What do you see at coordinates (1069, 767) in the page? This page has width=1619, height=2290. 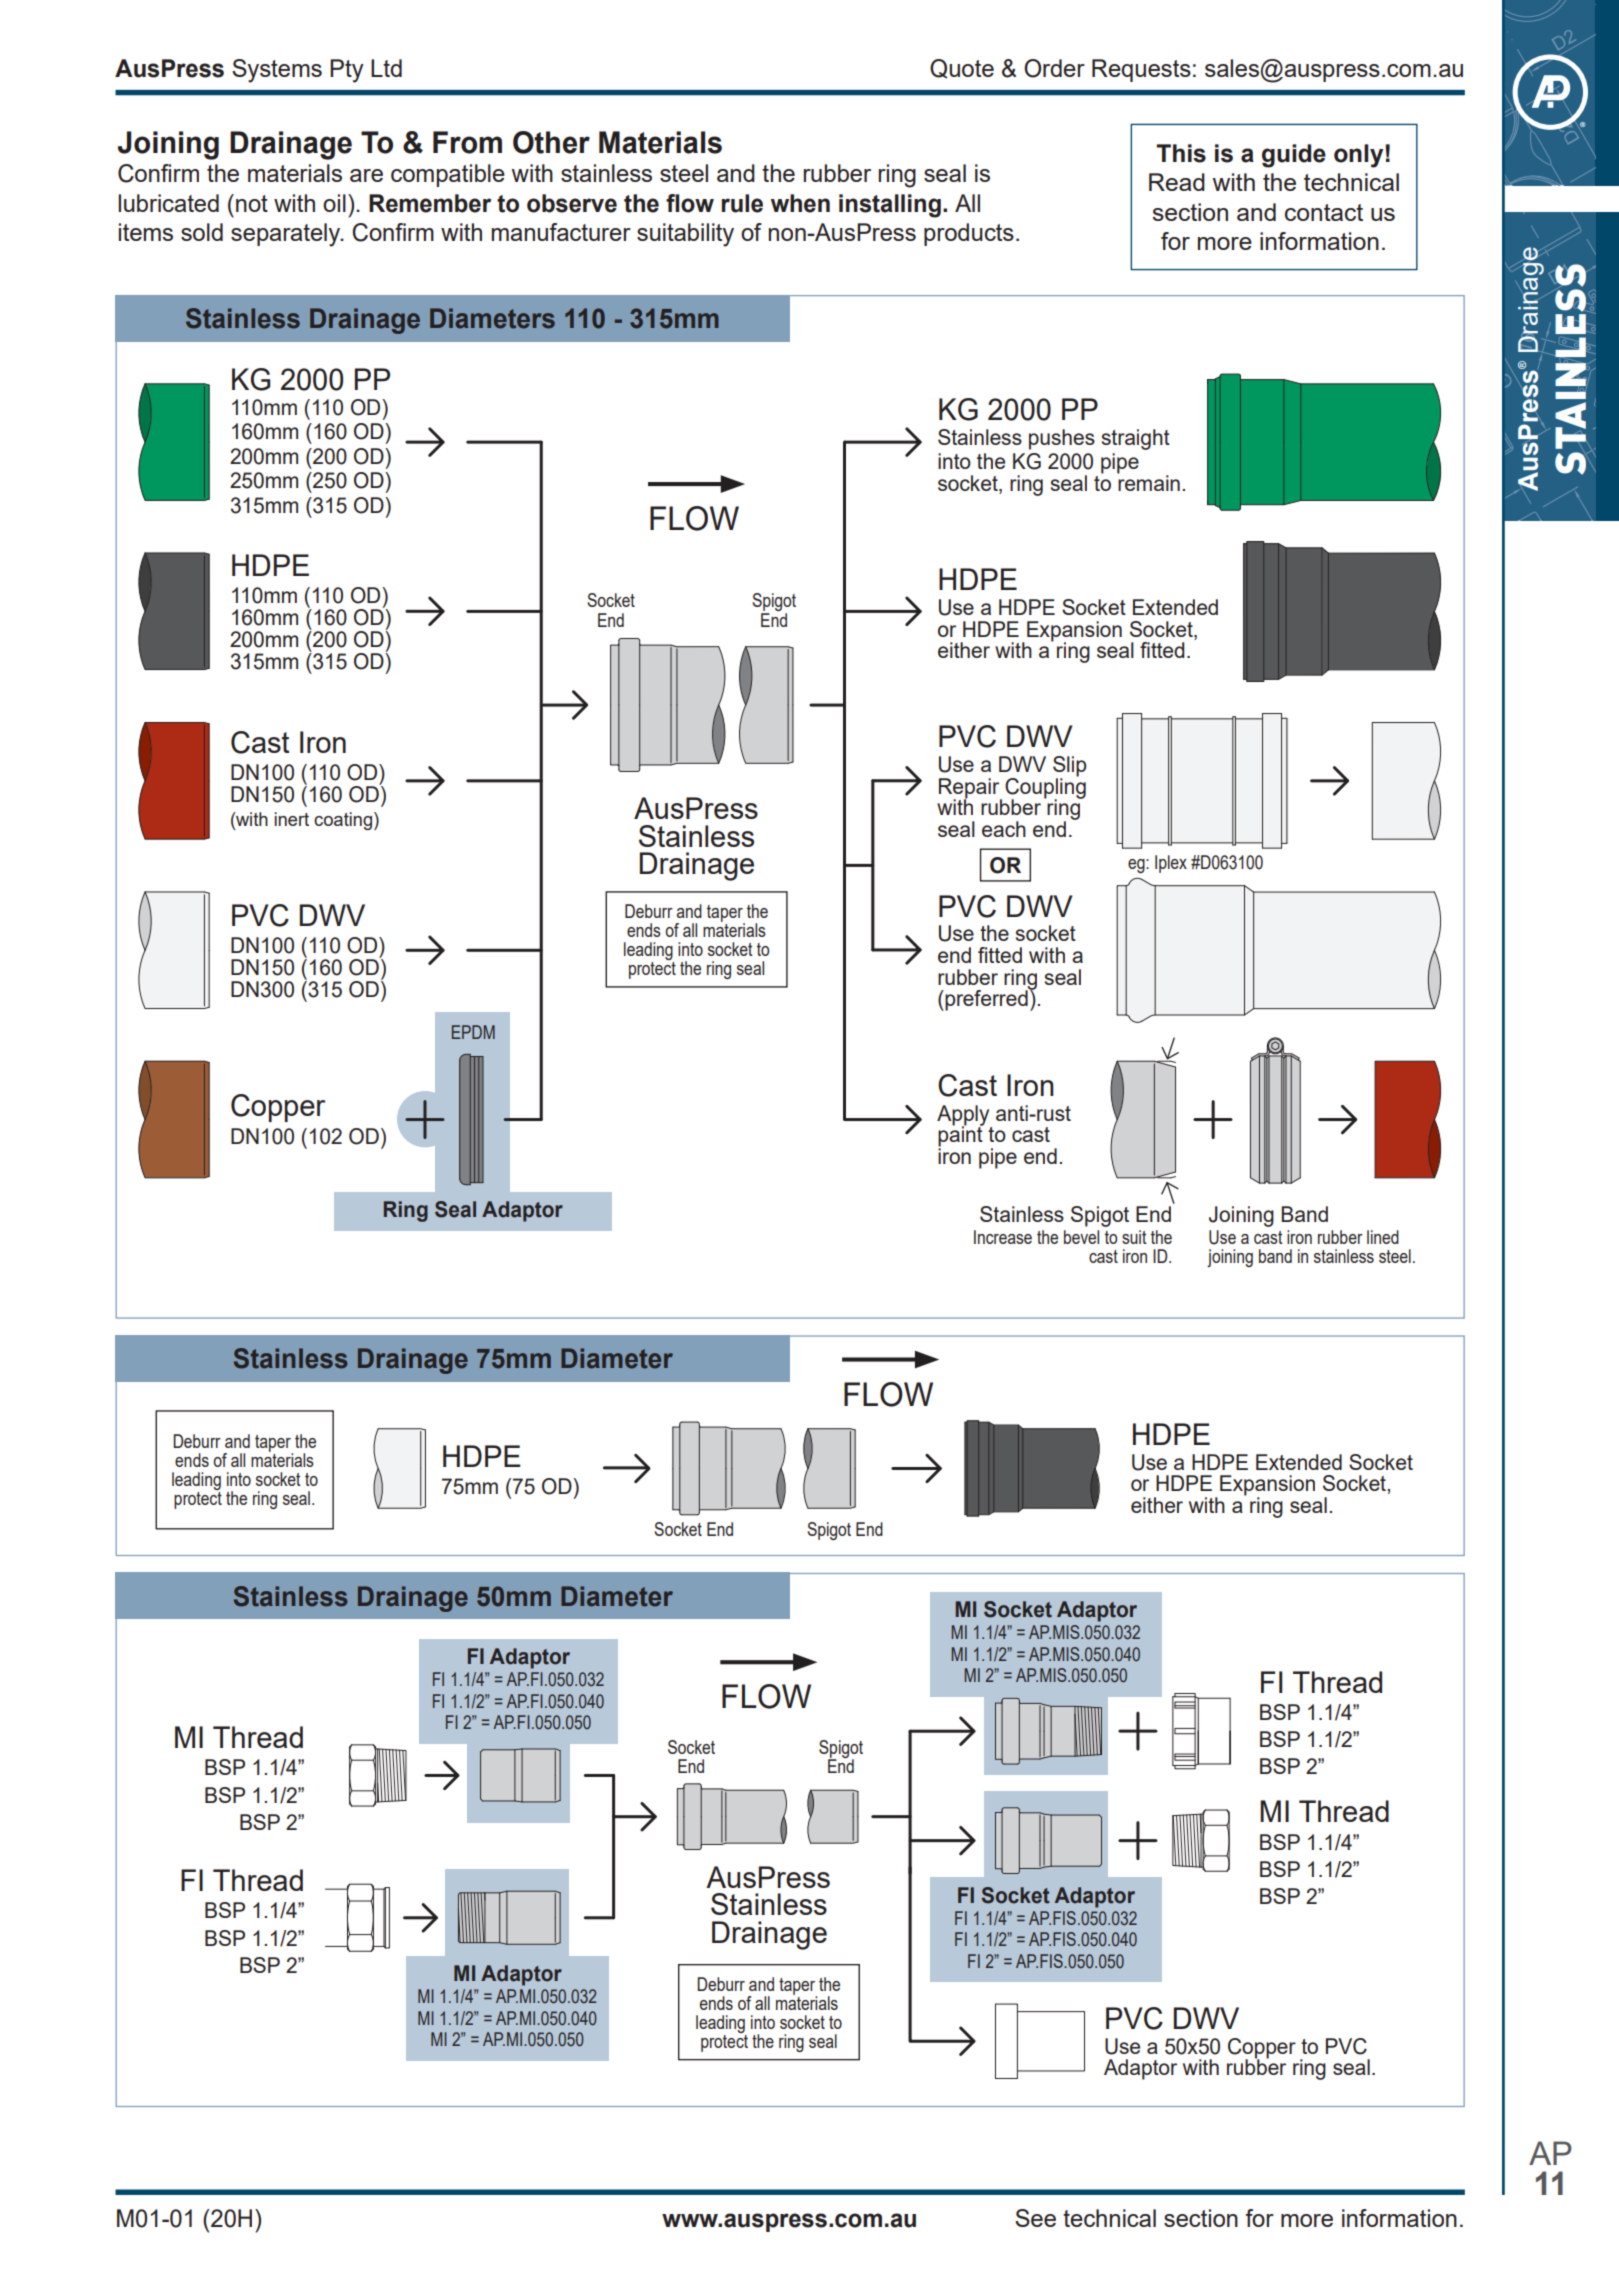 I see `Slip` at bounding box center [1069, 767].
